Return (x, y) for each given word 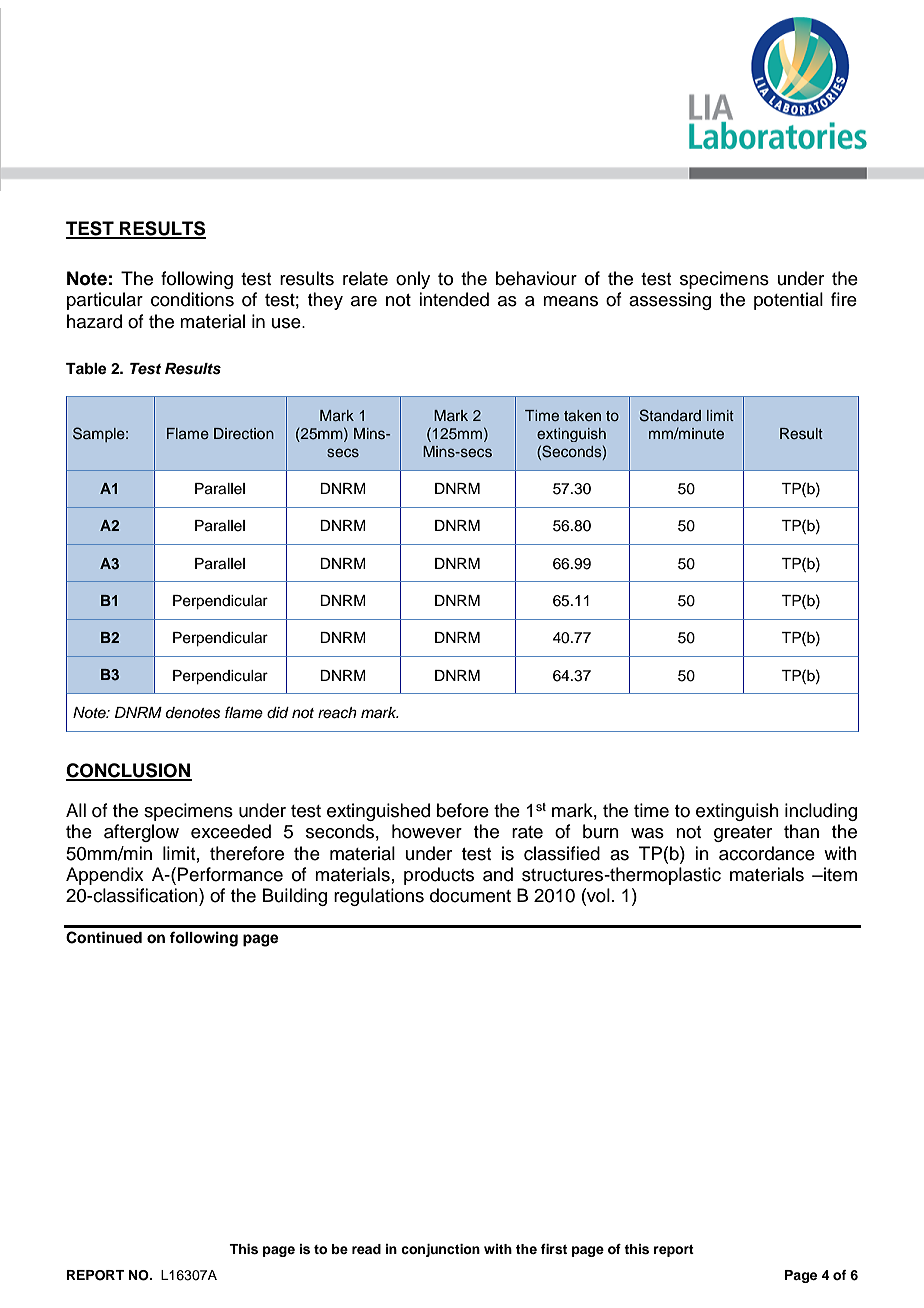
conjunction (440, 1250)
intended (454, 299)
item (839, 874)
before (463, 810)
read (366, 1249)
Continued (104, 937)
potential (788, 301)
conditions (192, 299)
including (821, 812)
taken (582, 415)
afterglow (141, 833)
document (470, 895)
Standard (670, 415)
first (554, 1249)
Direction (244, 433)
